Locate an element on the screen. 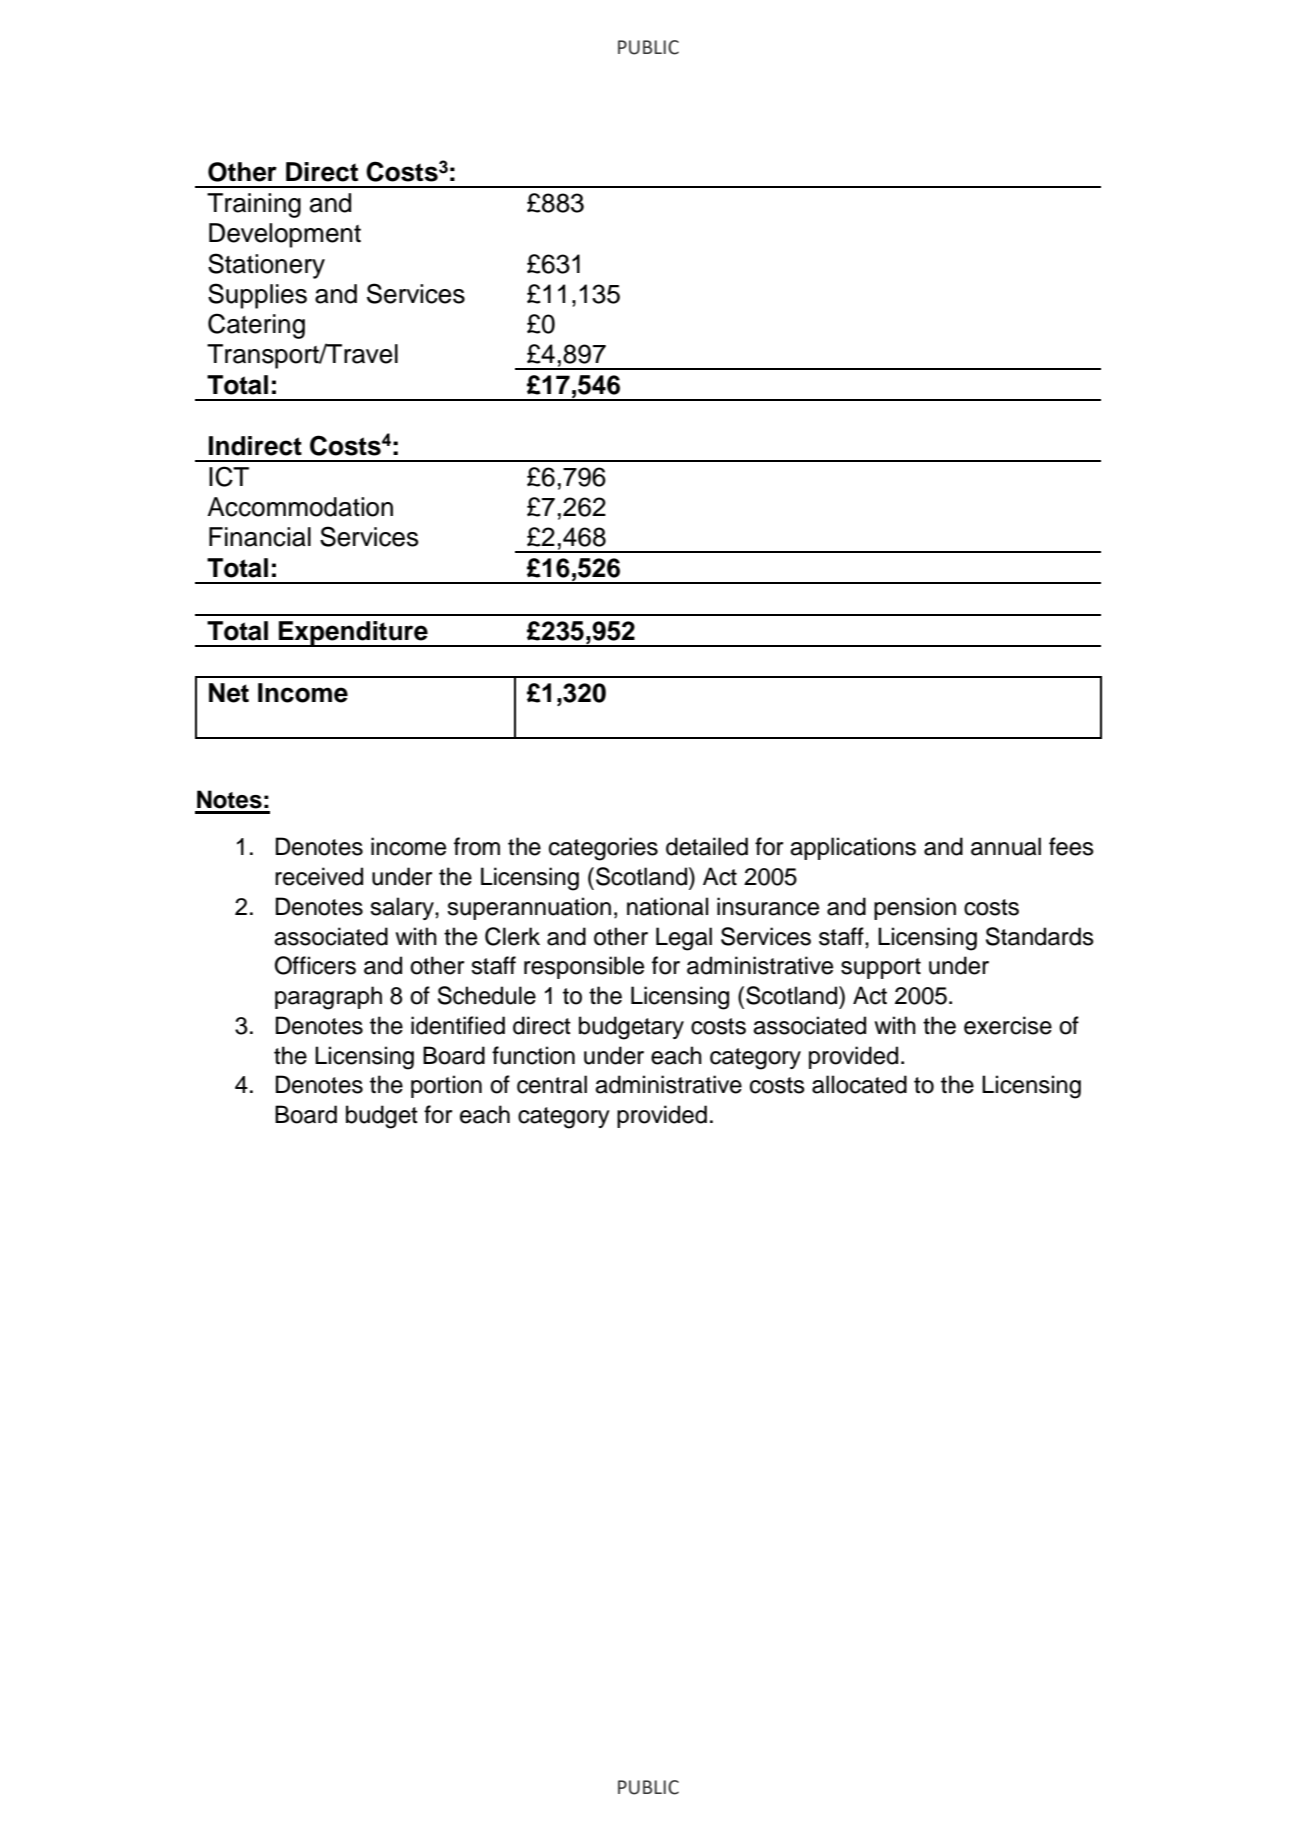 This screenshot has height=1833, width=1296. national is located at coordinates (667, 906).
